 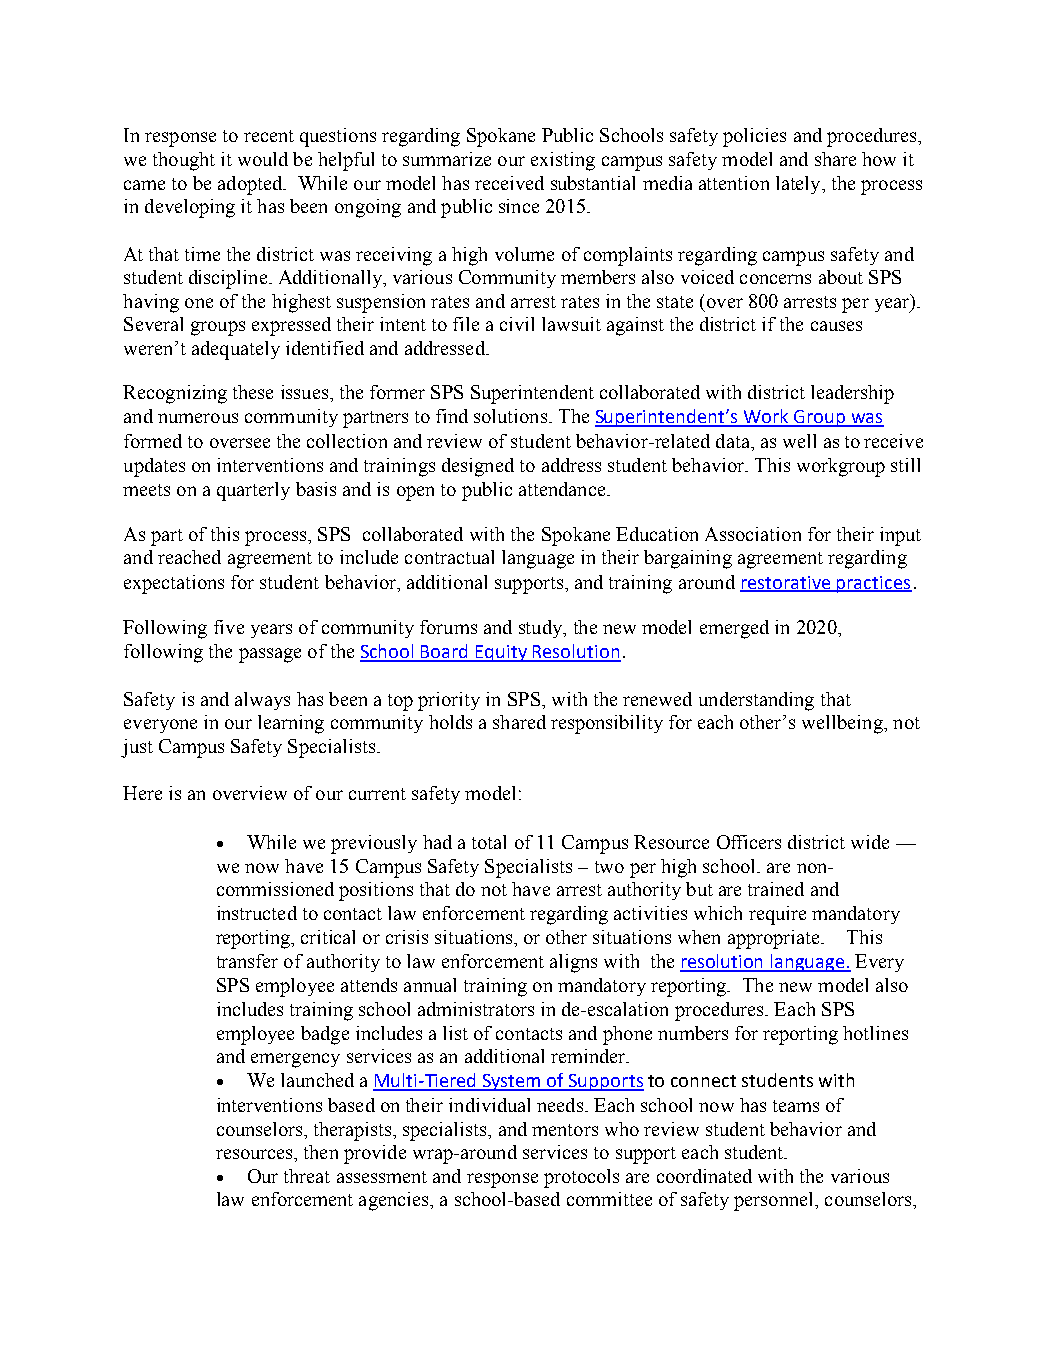 I want to click on lately, so click(x=799, y=185).
